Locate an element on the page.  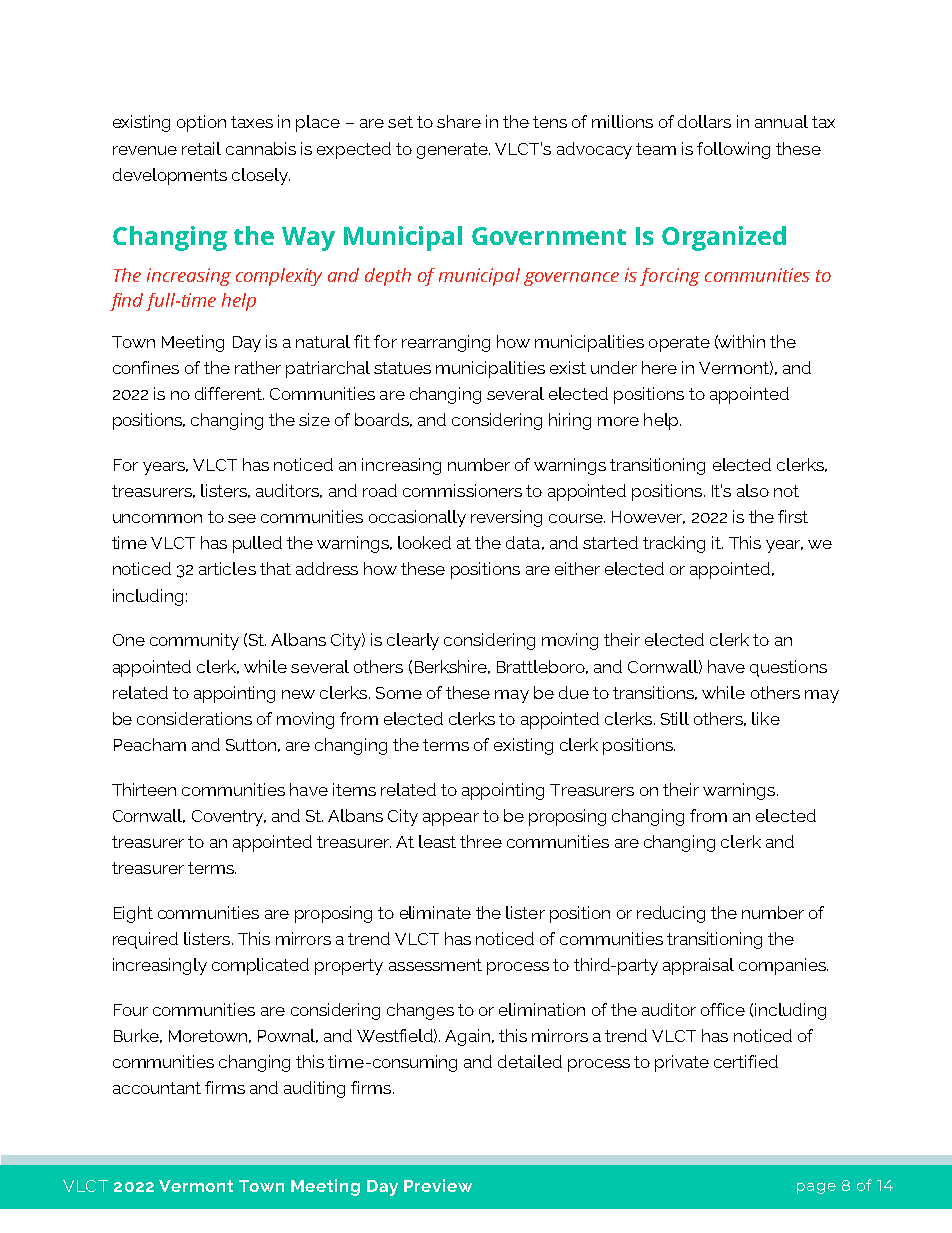
community is located at coordinates (194, 641).
